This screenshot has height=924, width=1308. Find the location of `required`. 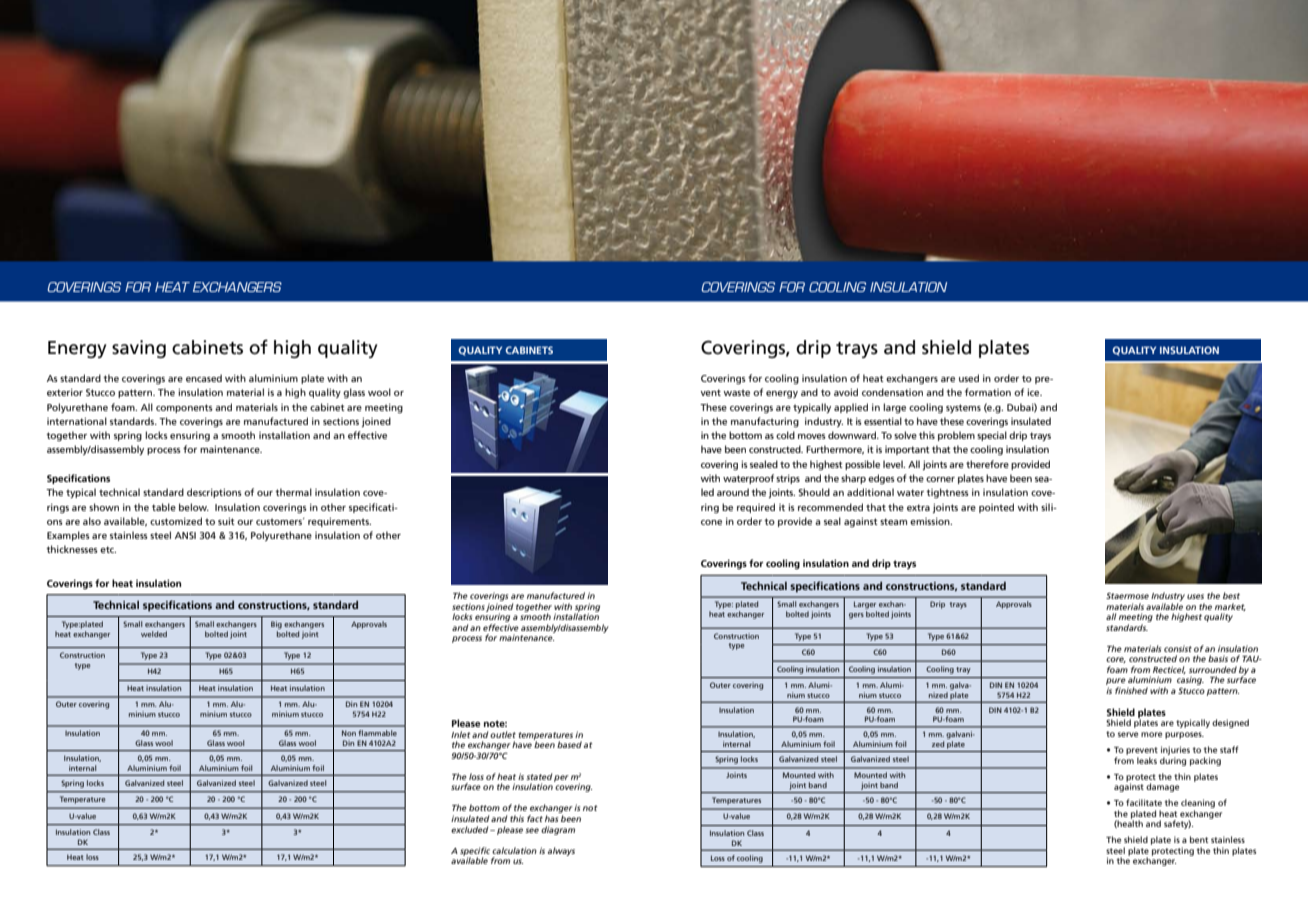

required is located at coordinates (756, 508).
